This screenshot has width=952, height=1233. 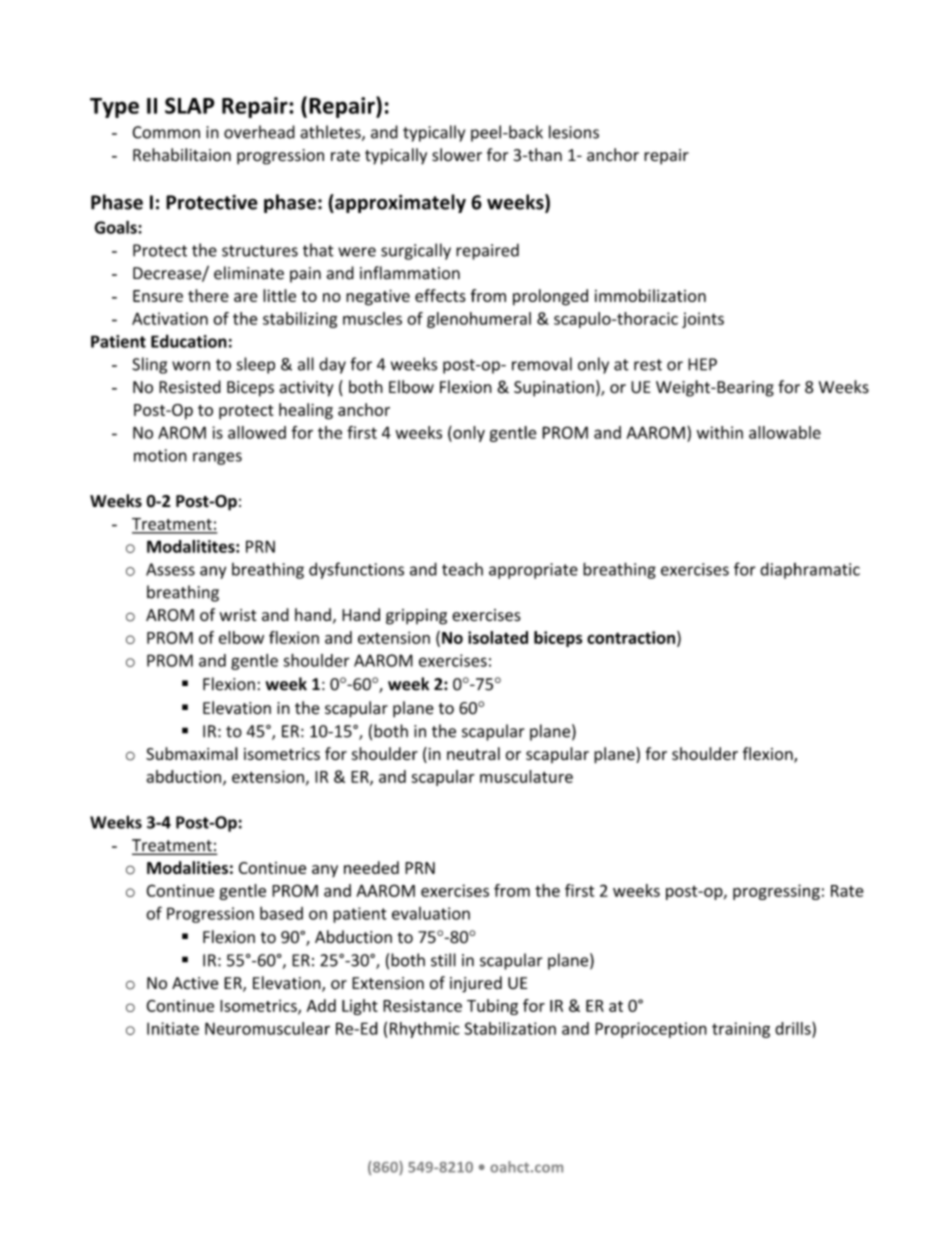 I want to click on HEP, so click(x=702, y=364).
